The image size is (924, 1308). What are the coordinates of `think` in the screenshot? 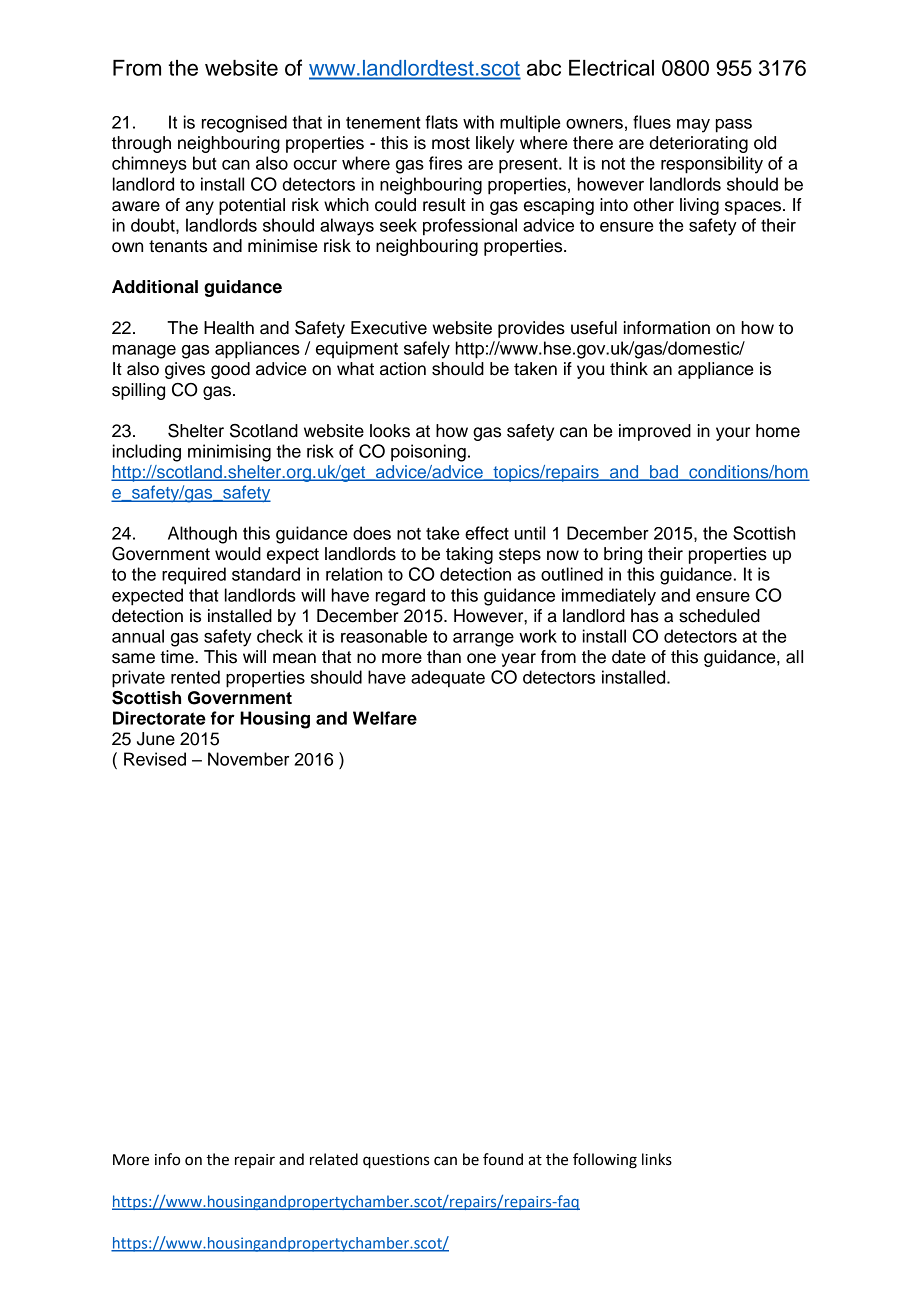 It's located at (629, 368).
